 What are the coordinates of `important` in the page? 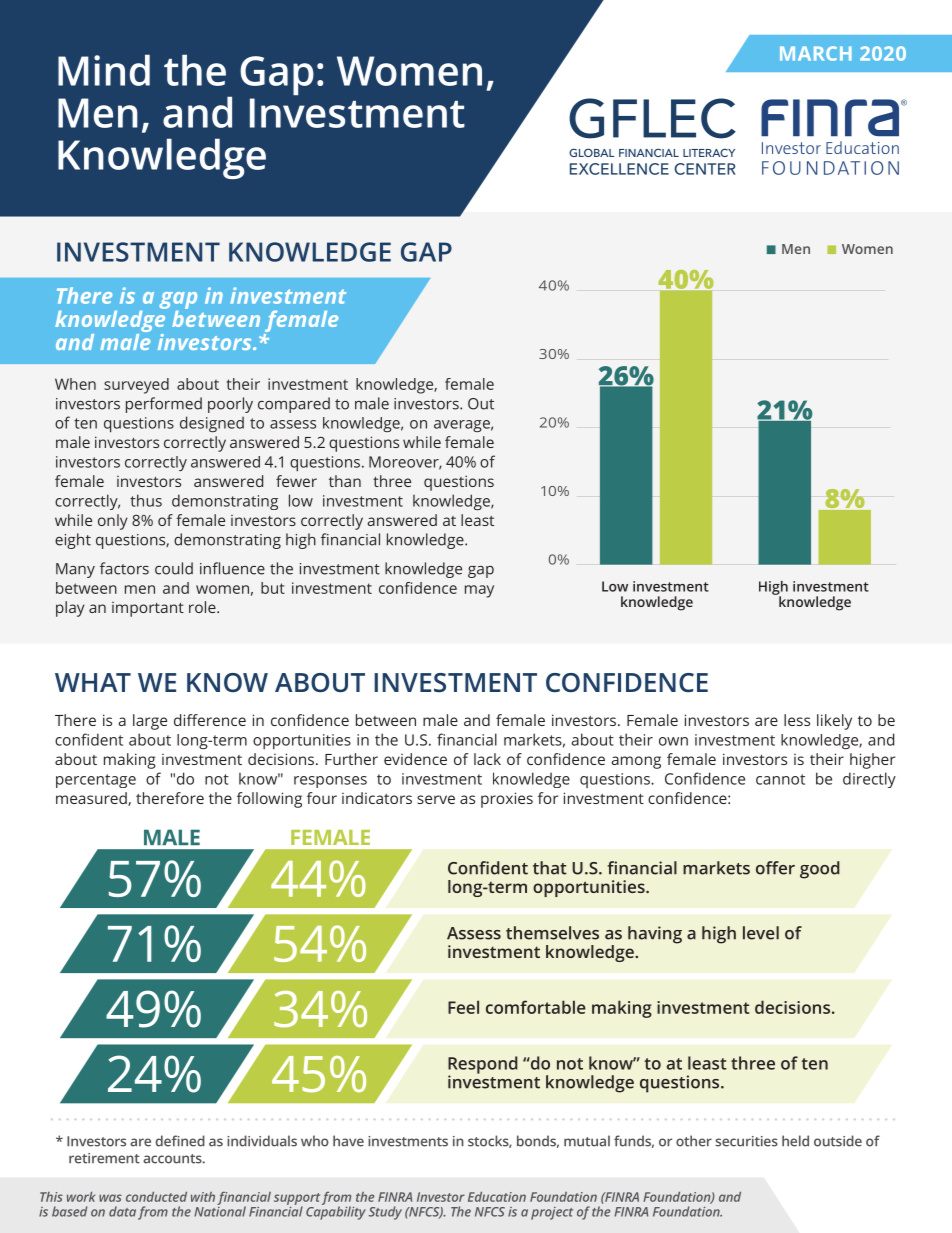 It's located at (148, 609).
